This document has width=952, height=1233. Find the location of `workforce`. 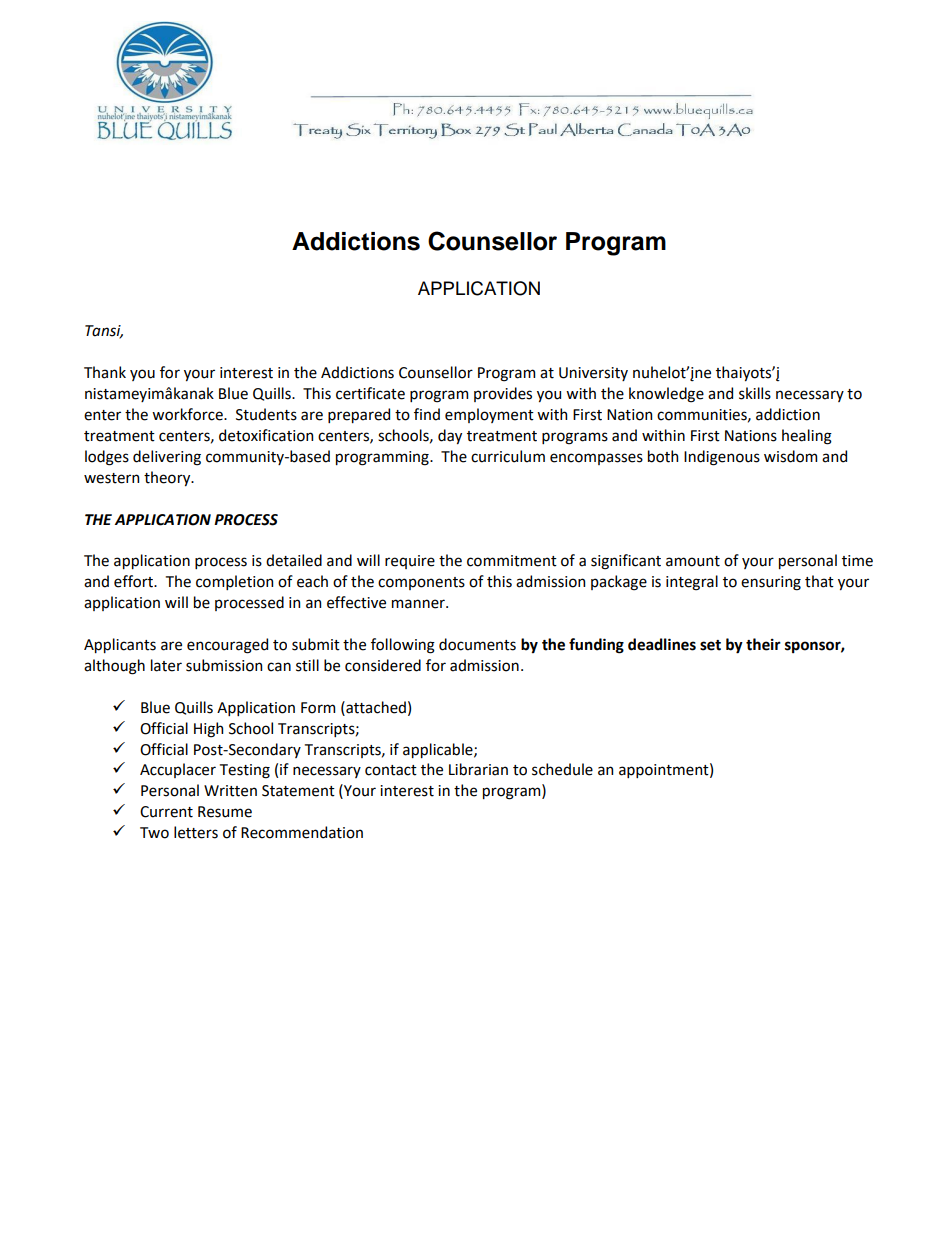

workforce is located at coordinates (188, 414).
